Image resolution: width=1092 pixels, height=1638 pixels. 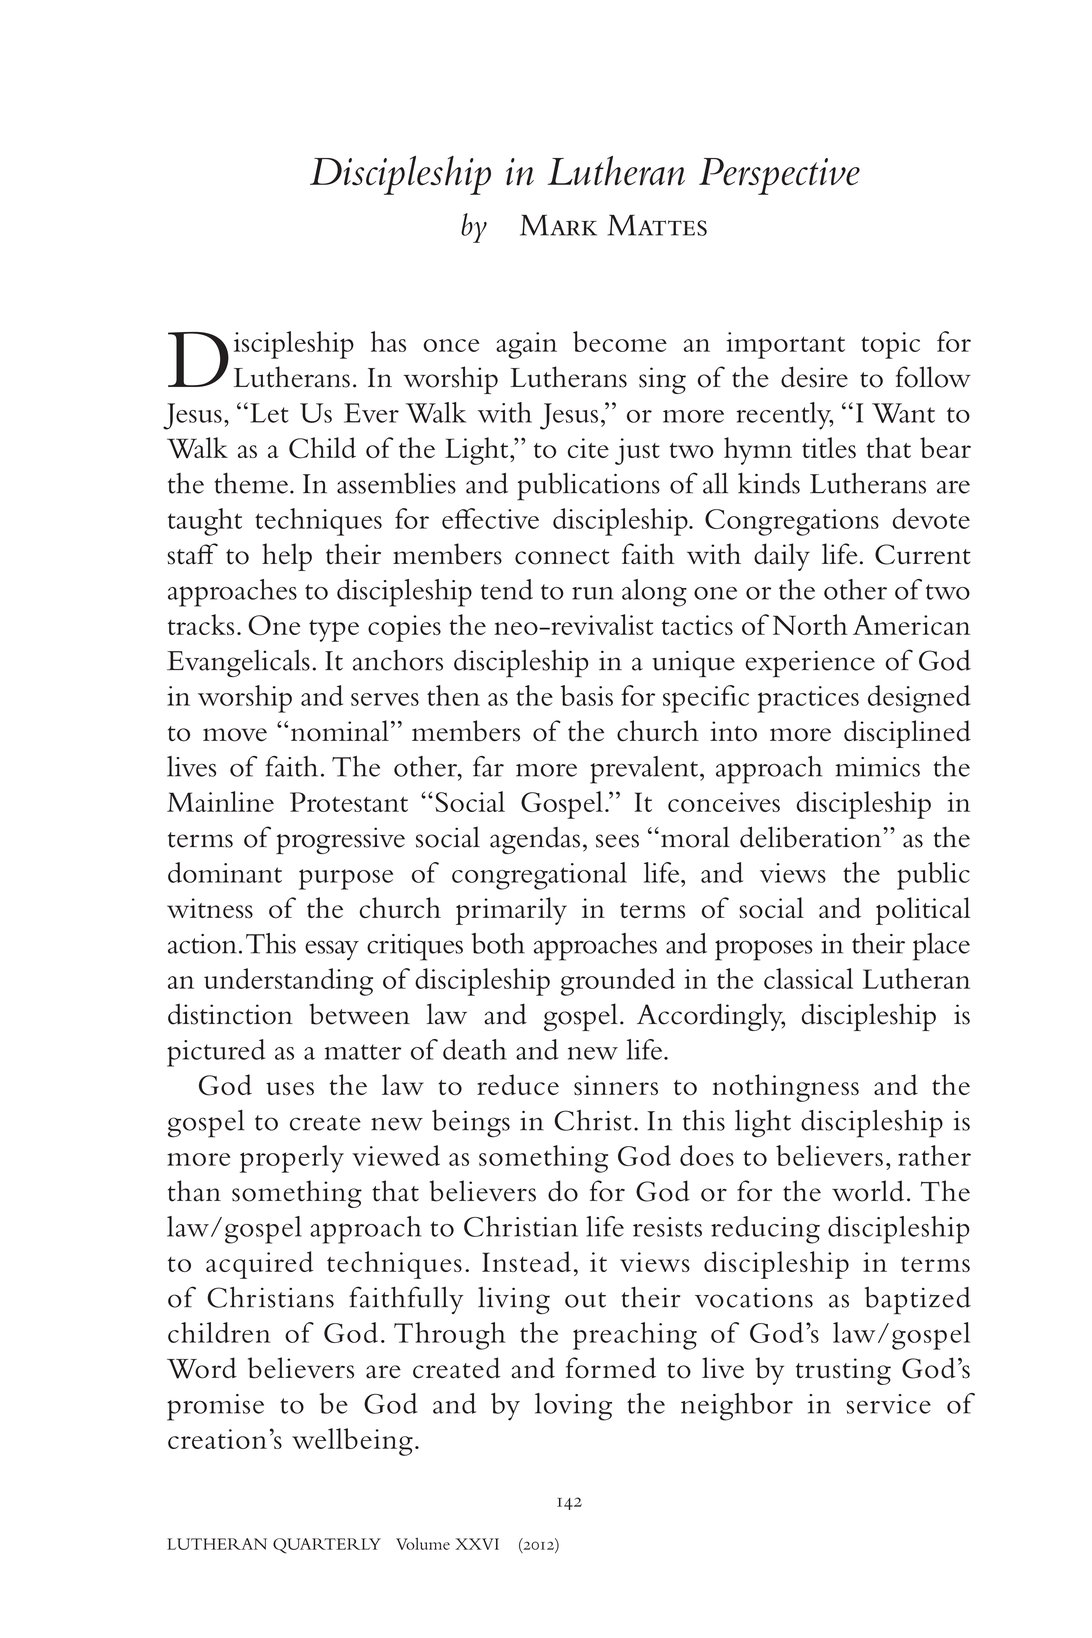 What do you see at coordinates (539, 876) in the image?
I see `congregational` at bounding box center [539, 876].
